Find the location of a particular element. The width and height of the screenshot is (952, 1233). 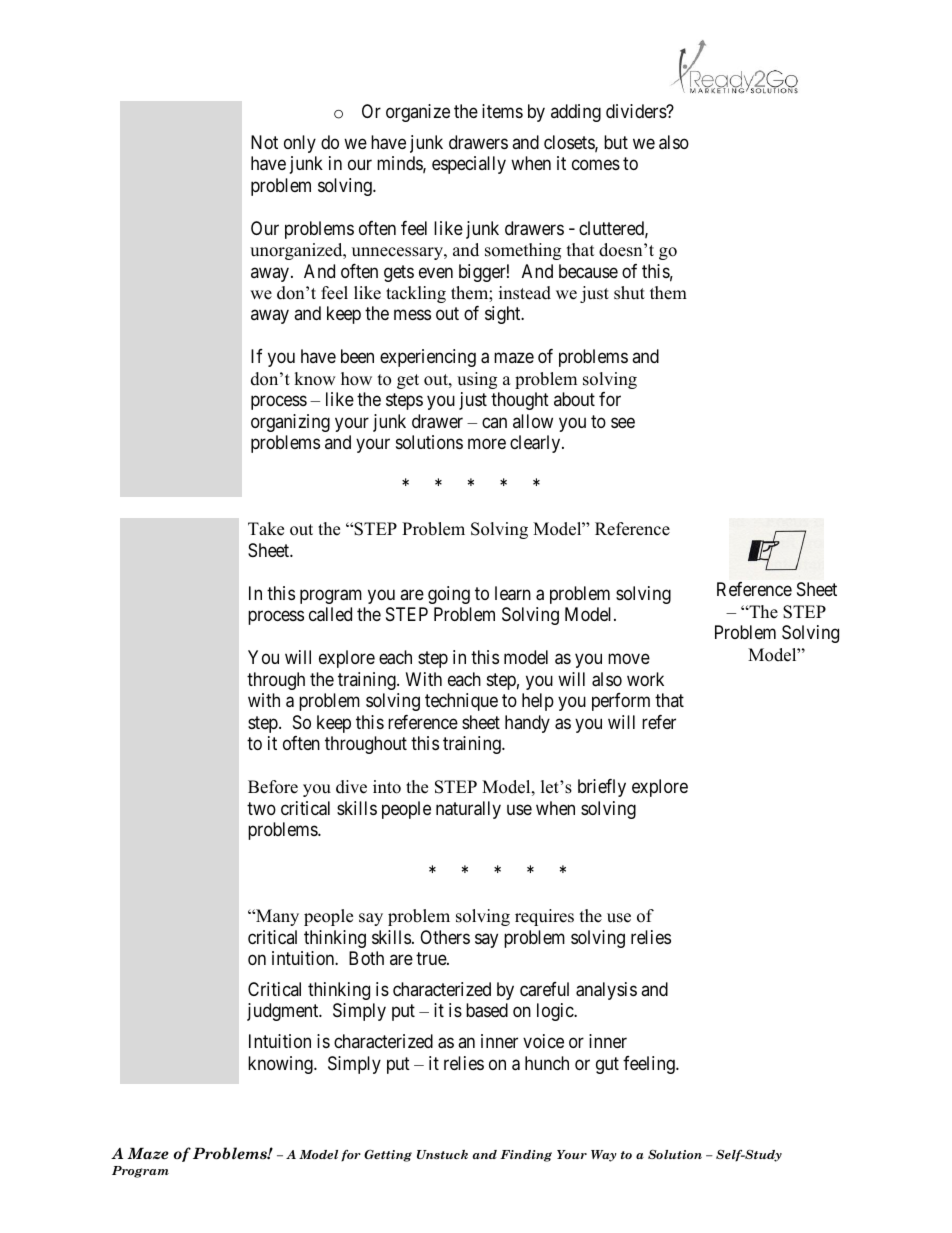

only is located at coordinates (300, 144).
